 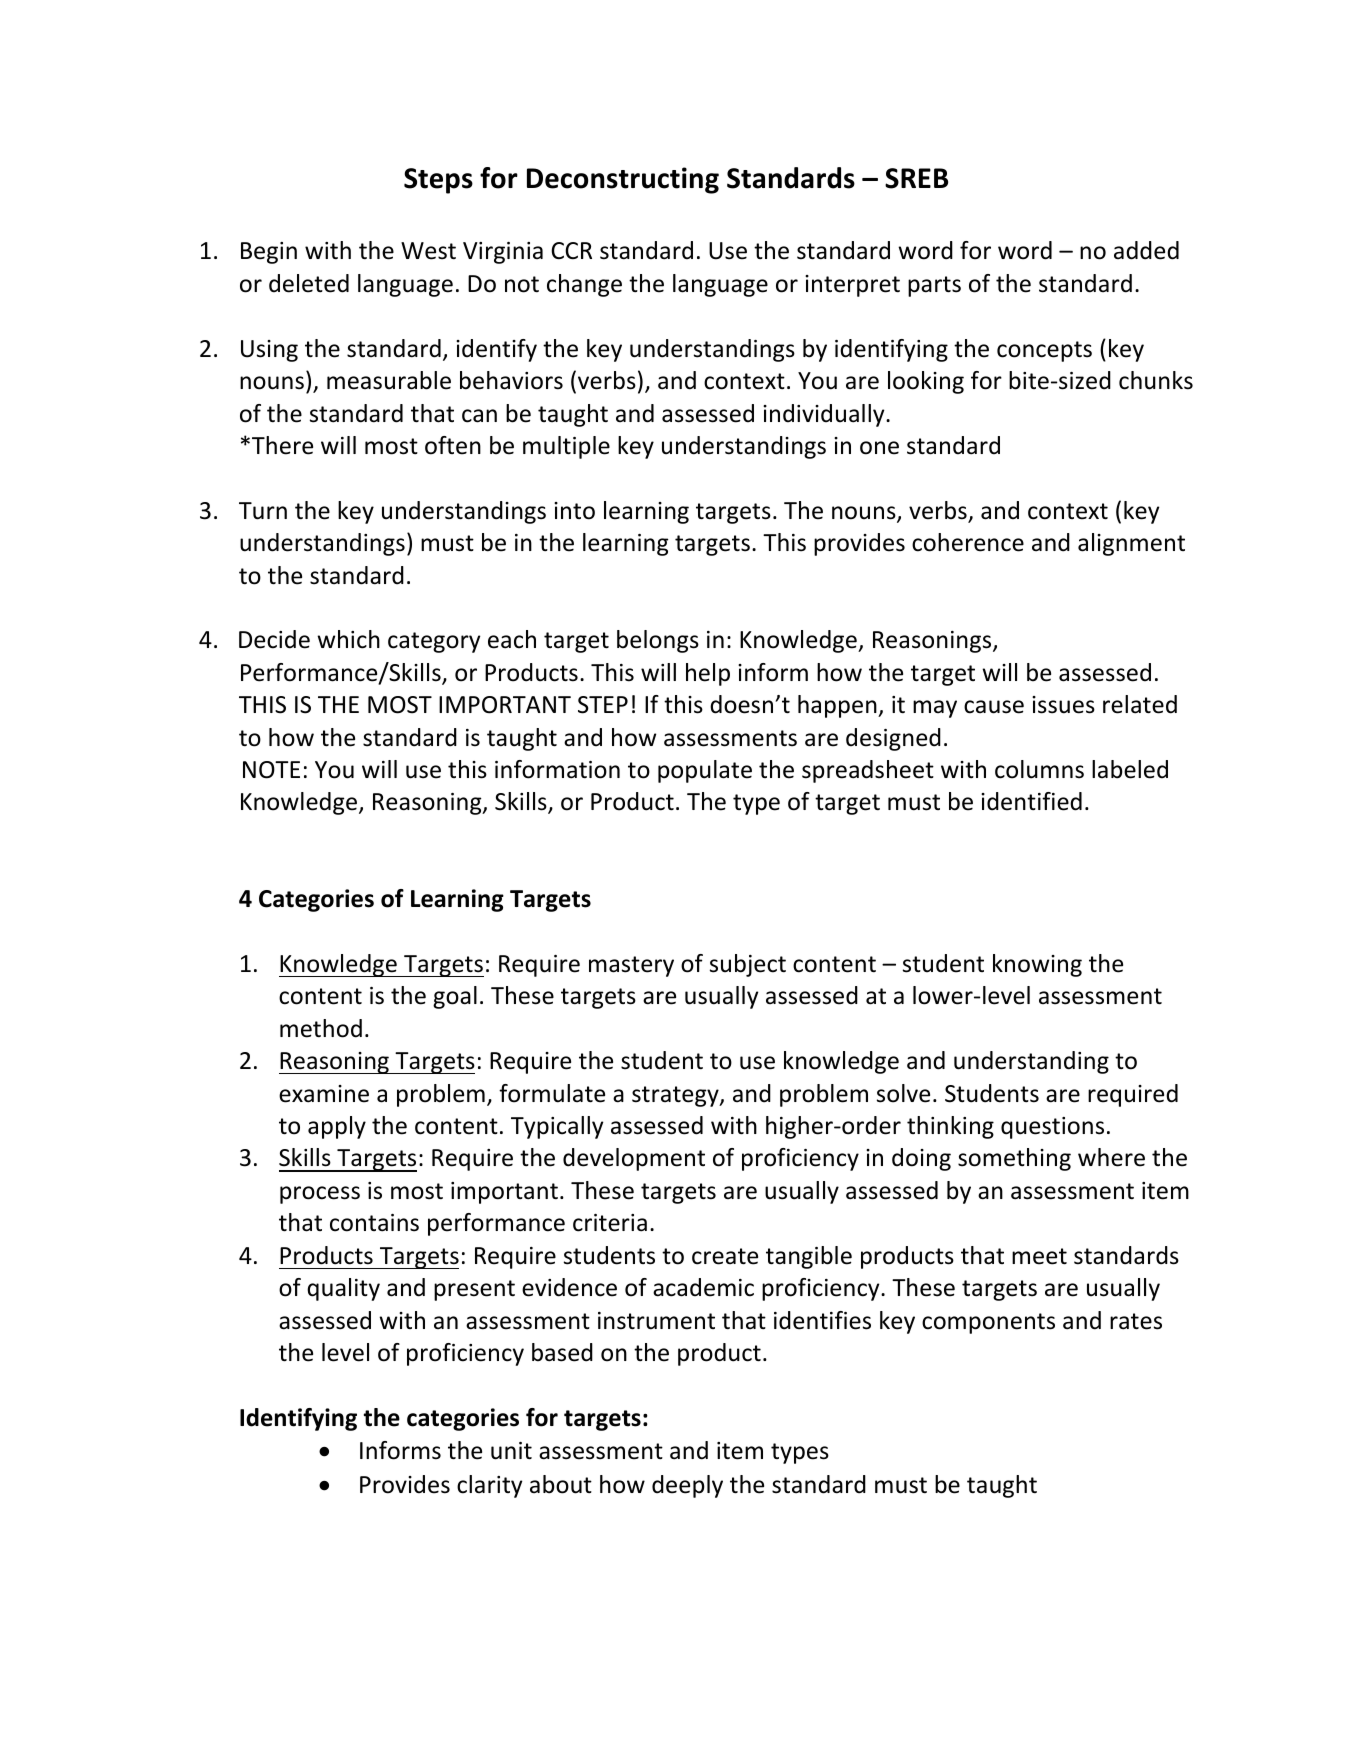 What do you see at coordinates (687, 1486) in the screenshot?
I see `deeply` at bounding box center [687, 1486].
